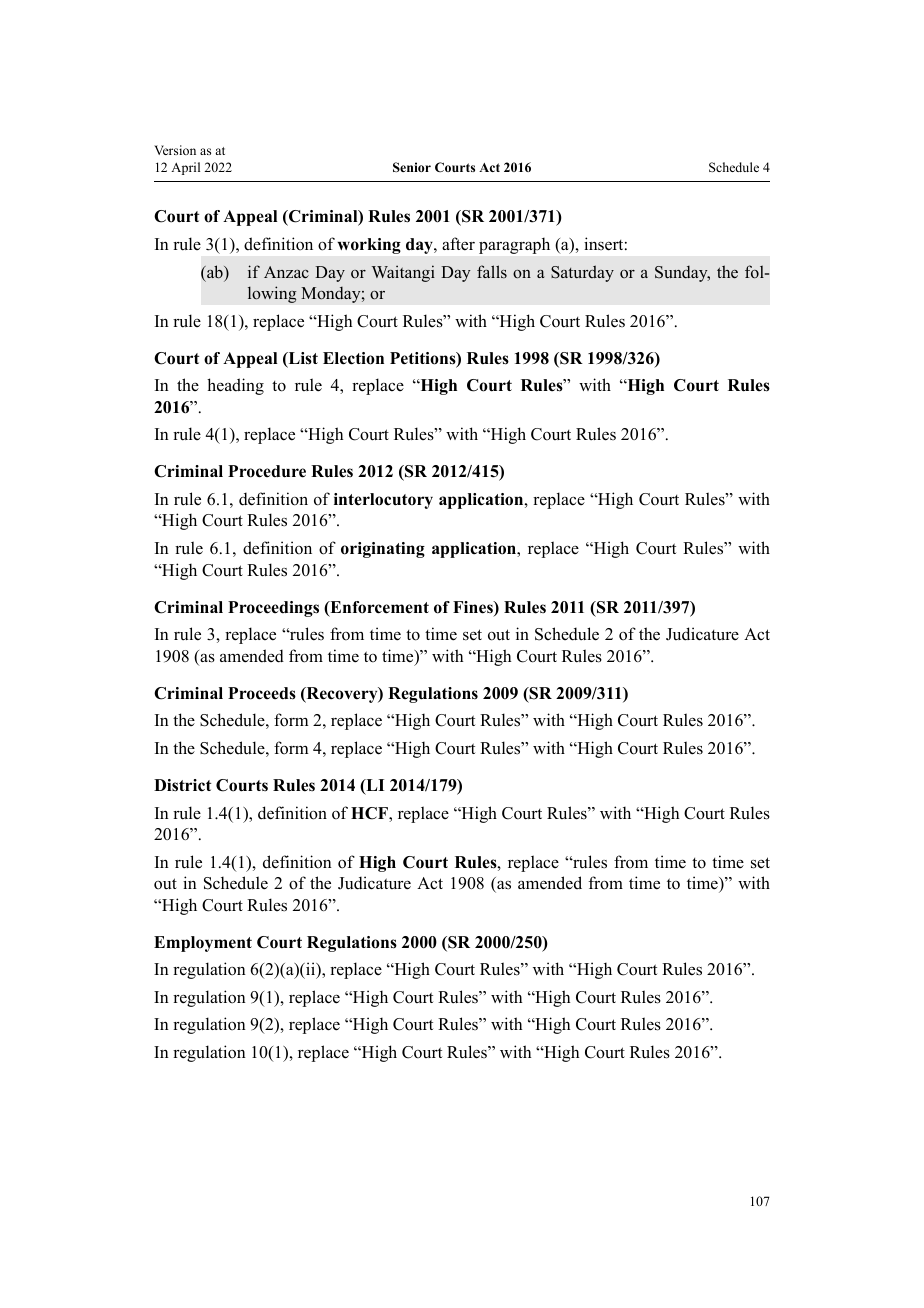 This screenshot has height=1308, width=924. What do you see at coordinates (203, 944) in the screenshot?
I see `Employment` at bounding box center [203, 944].
